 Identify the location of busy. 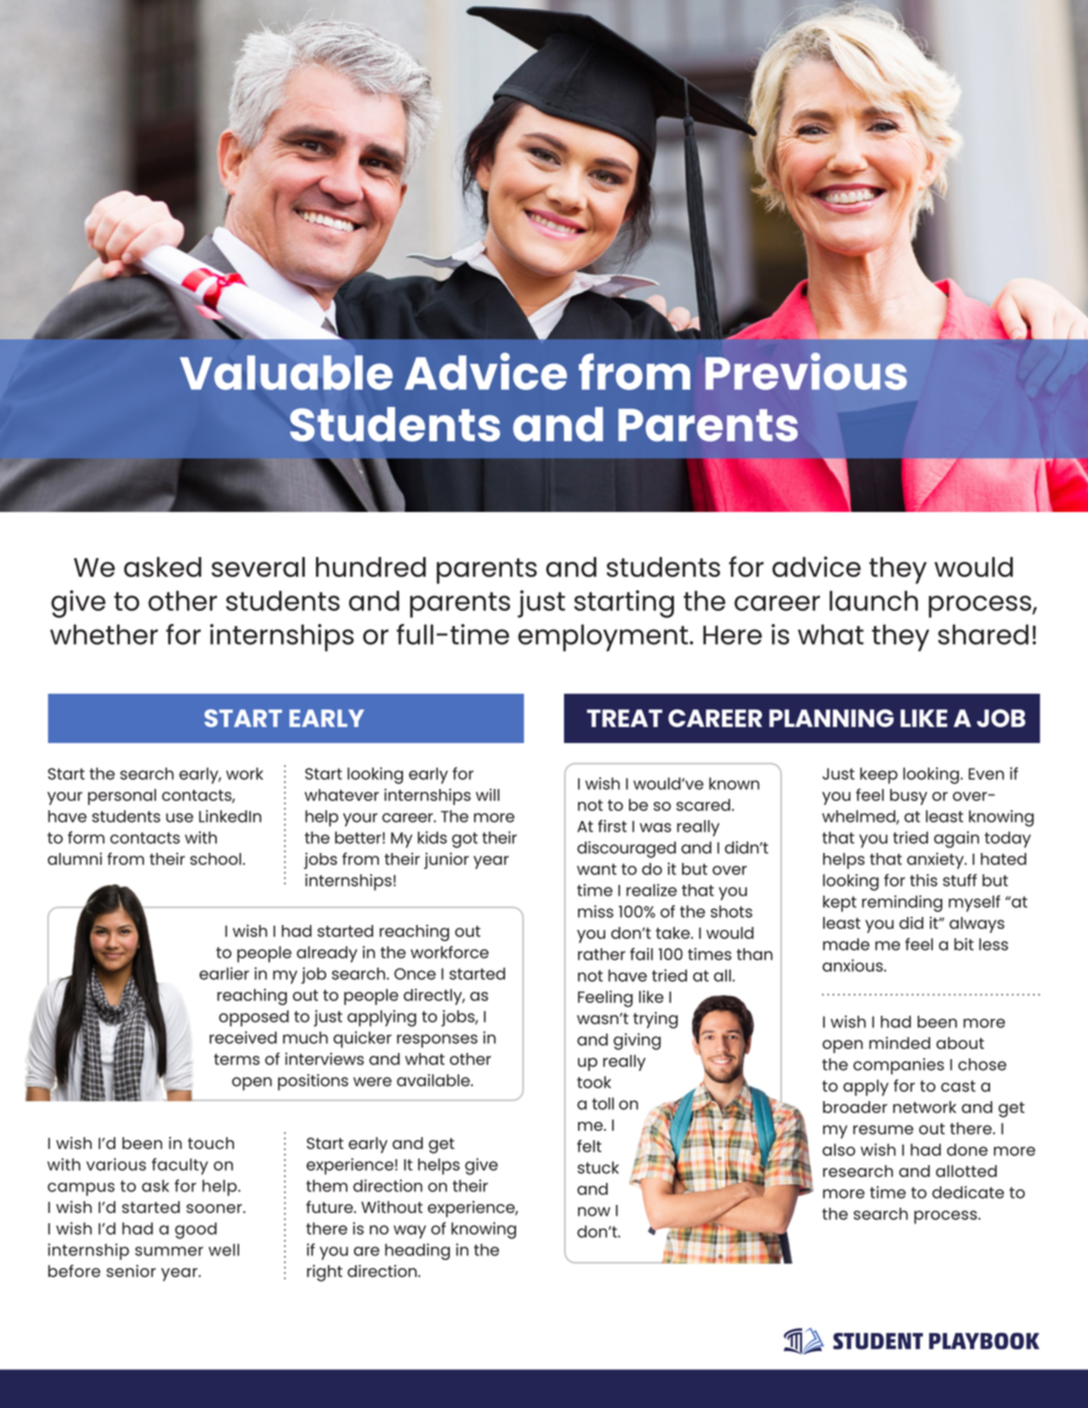
(908, 797).
